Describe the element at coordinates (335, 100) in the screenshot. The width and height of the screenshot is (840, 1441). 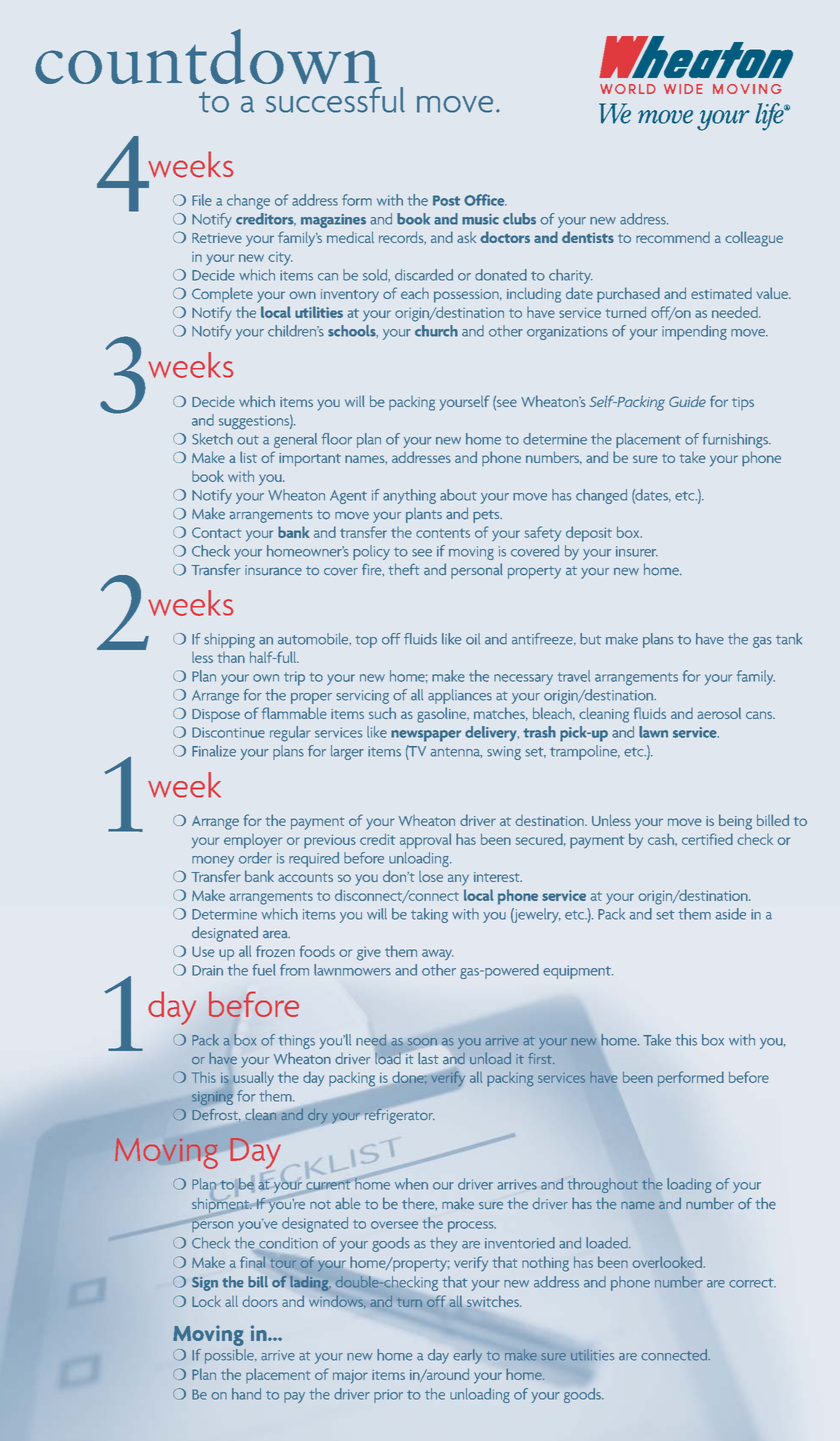
I see `successful` at that location.
